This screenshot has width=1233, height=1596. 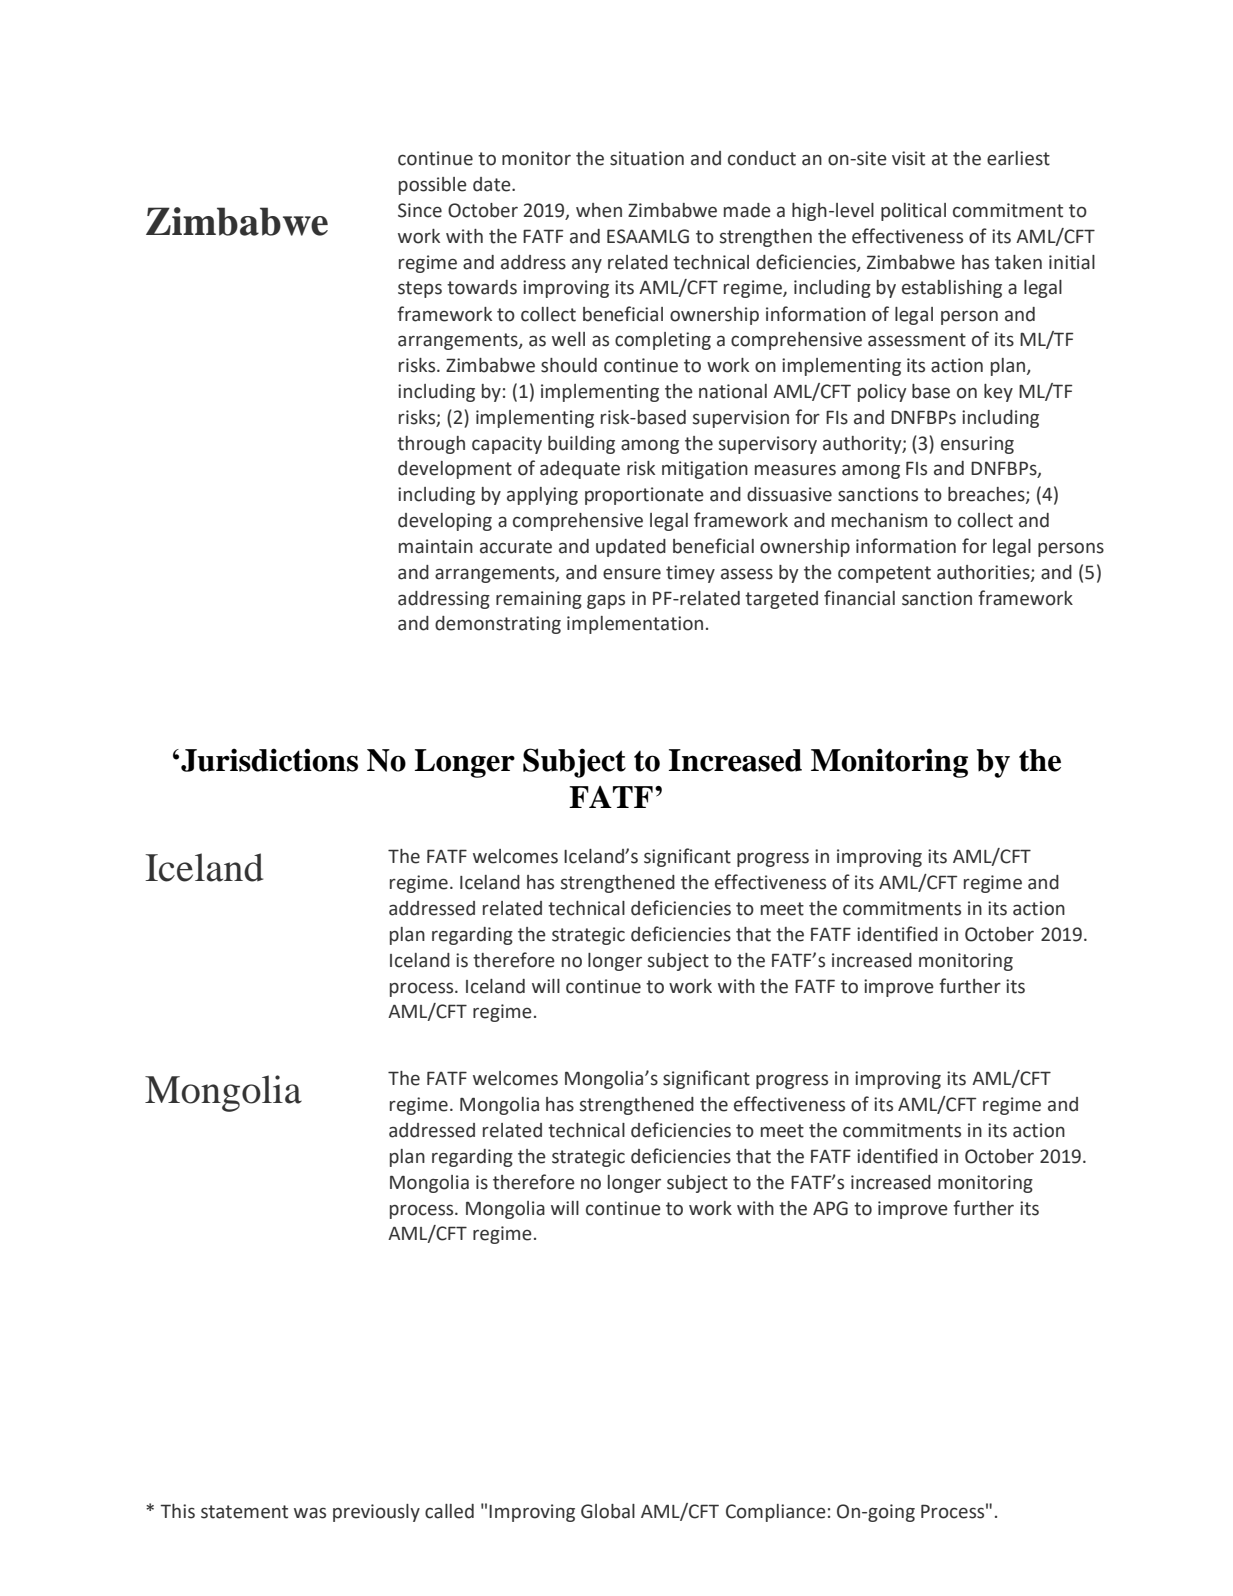 I want to click on Since, so click(x=420, y=210).
